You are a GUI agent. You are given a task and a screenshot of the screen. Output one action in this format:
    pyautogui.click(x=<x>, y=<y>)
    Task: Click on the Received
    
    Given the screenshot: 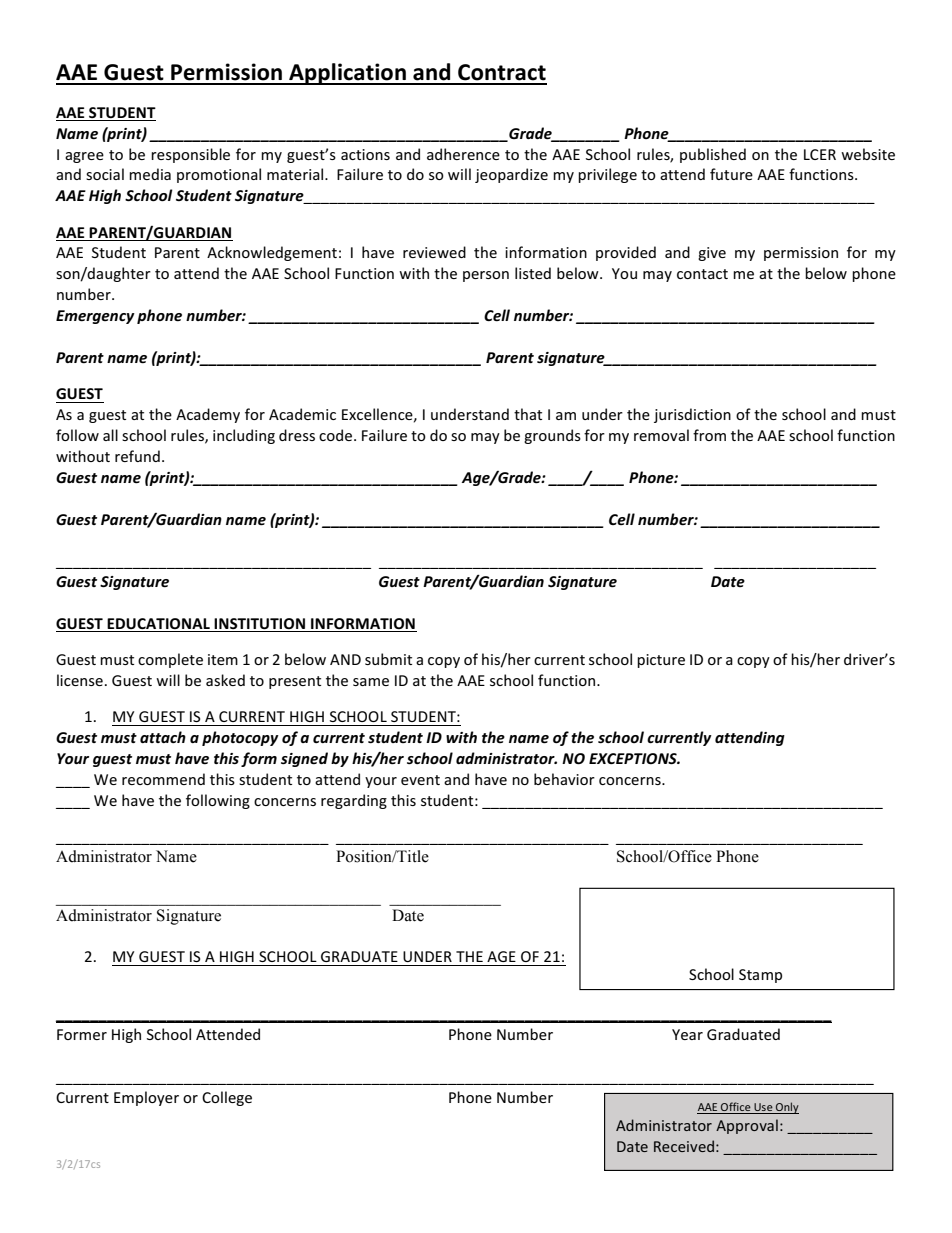 What is the action you would take?
    pyautogui.click(x=684, y=1146)
